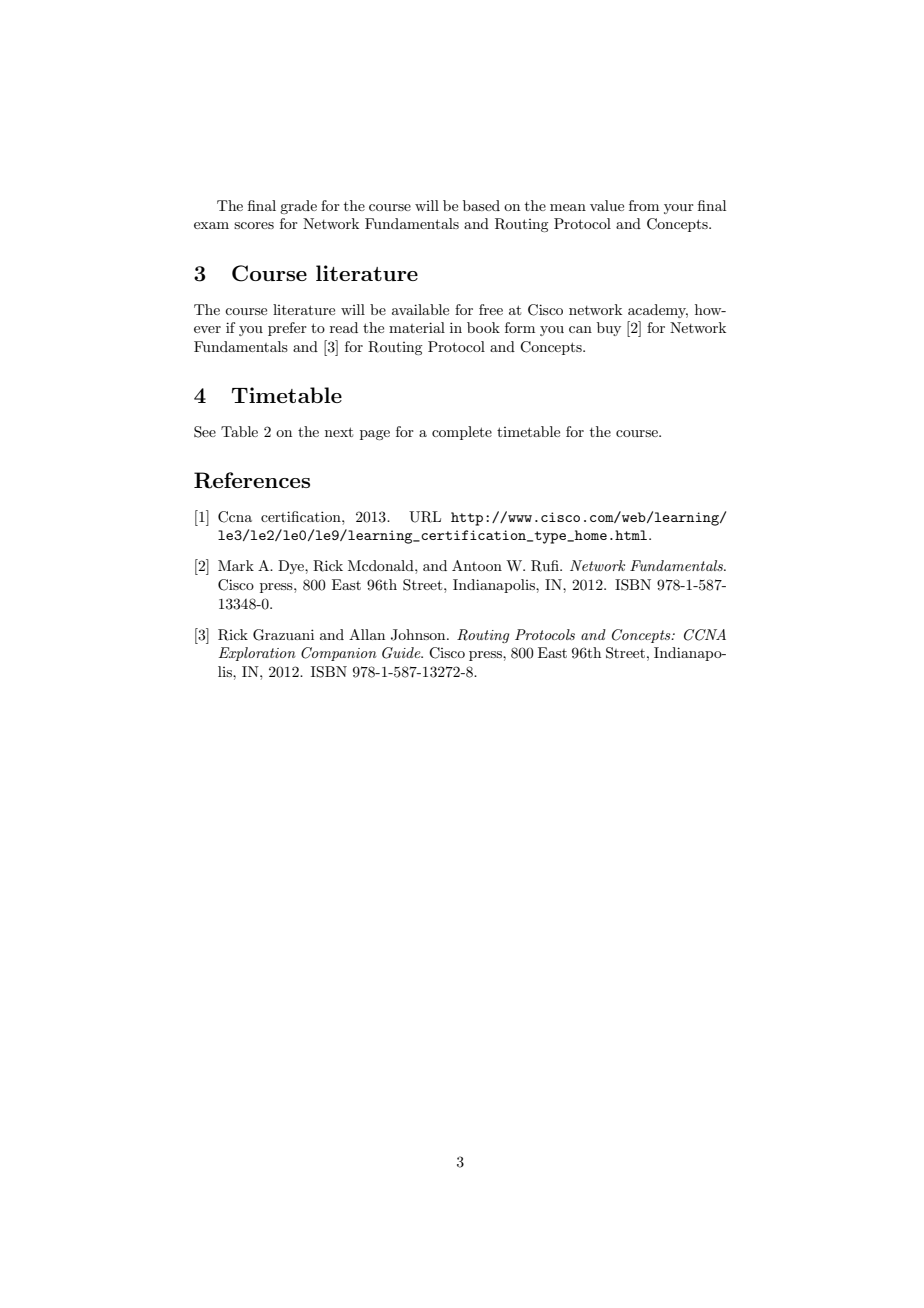  What do you see at coordinates (252, 480) in the screenshot?
I see `References` at bounding box center [252, 480].
